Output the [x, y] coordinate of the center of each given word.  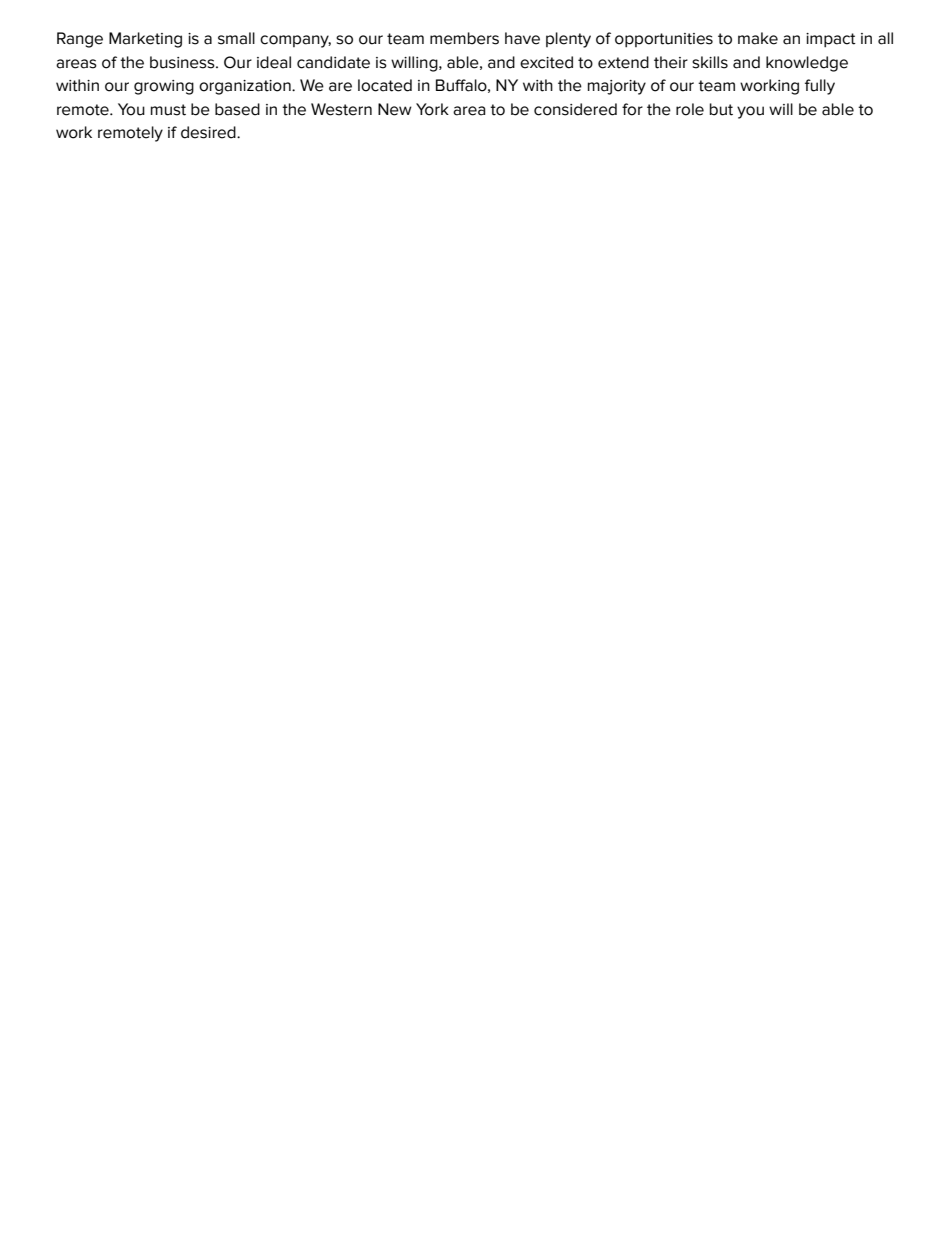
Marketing [145, 40]
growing [164, 87]
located [385, 85]
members [464, 38]
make [758, 38]
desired [209, 132]
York [432, 109]
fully [820, 87]
